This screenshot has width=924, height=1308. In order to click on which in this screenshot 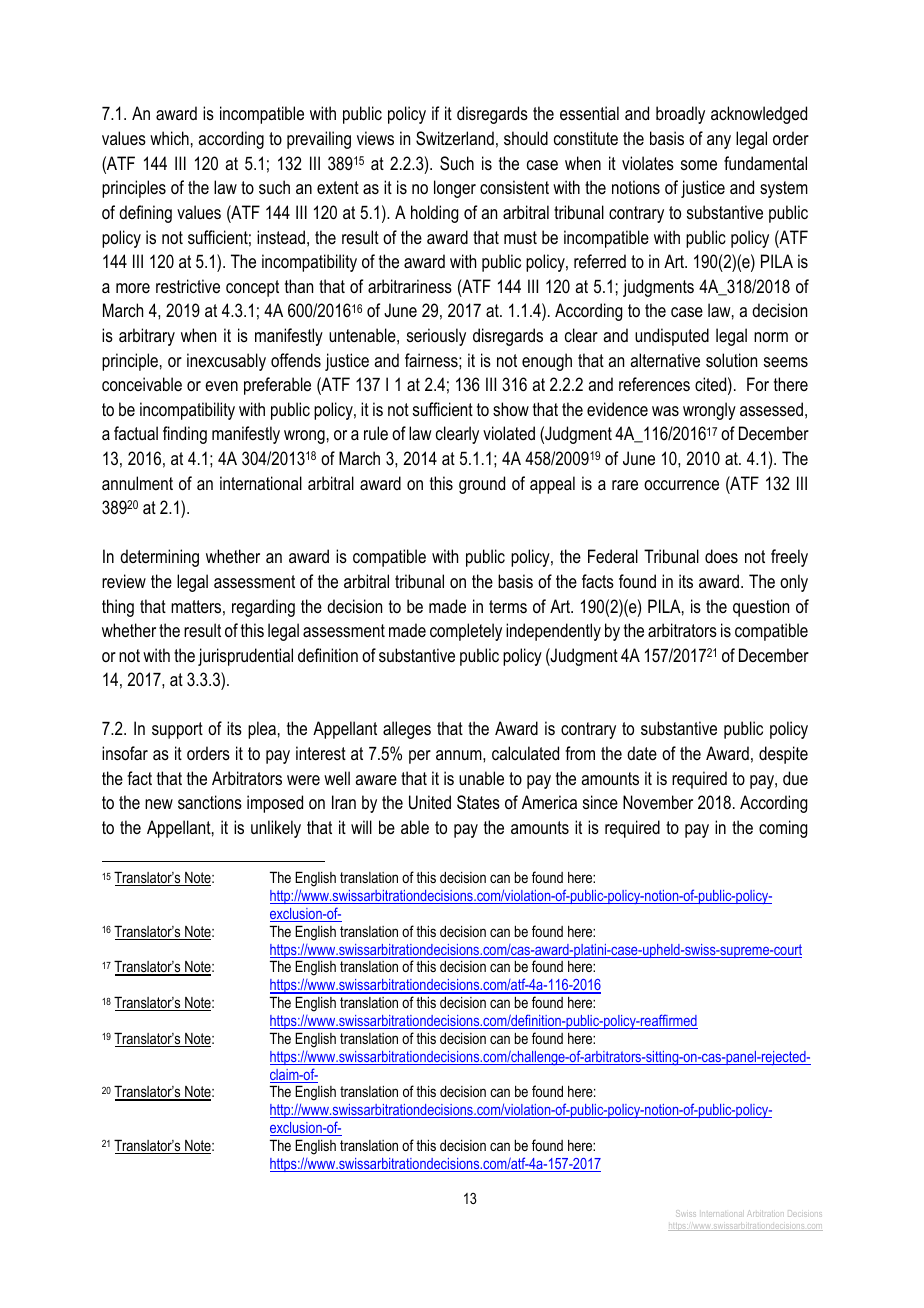, I will do `click(169, 138)`.
